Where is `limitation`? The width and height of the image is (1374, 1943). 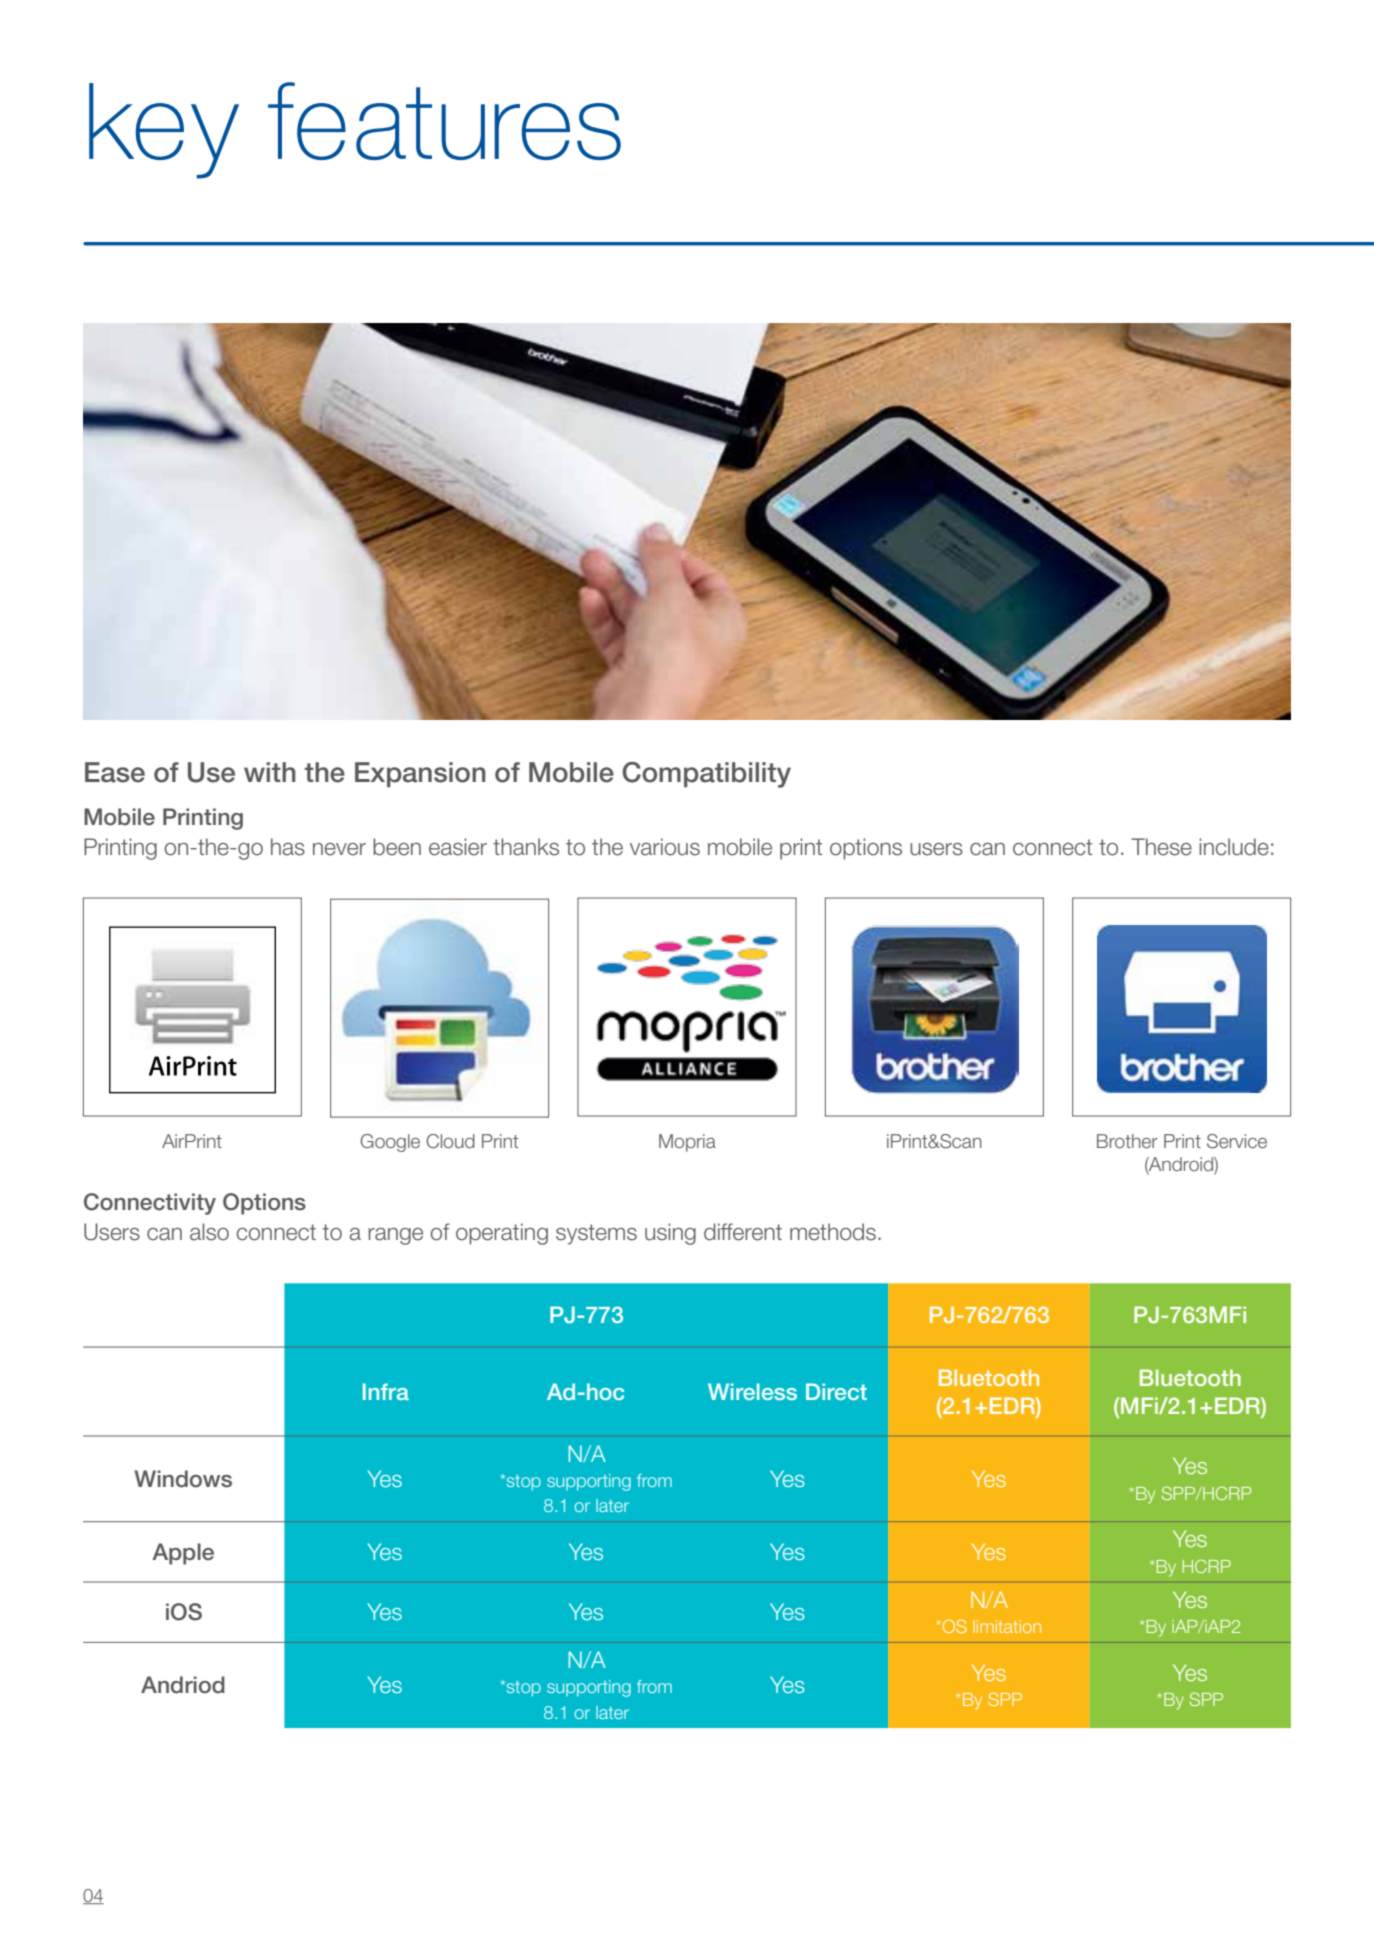 limitation is located at coordinates (1007, 1626).
